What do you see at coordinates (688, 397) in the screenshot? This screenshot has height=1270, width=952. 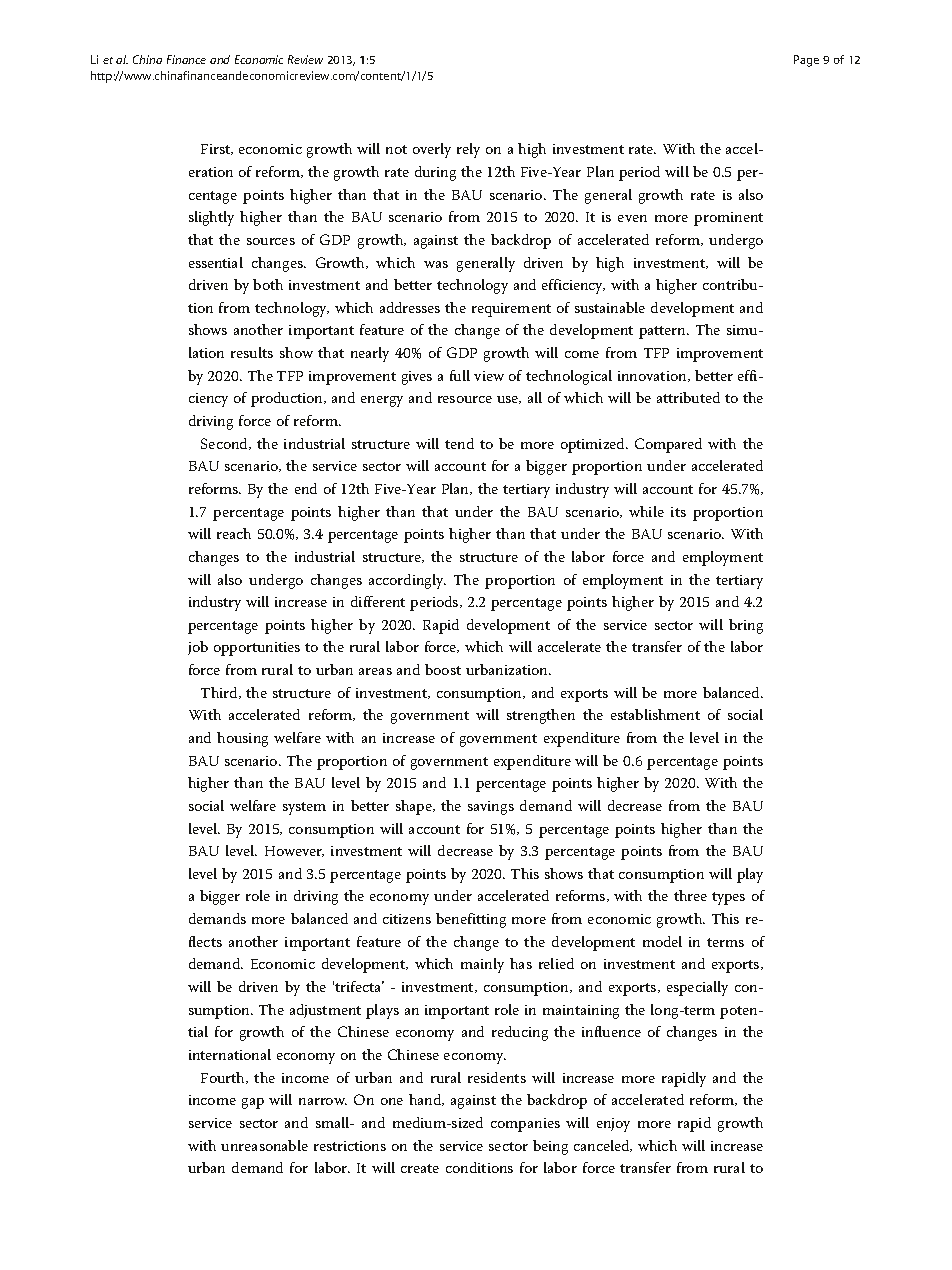 I see `attributed` at bounding box center [688, 397].
